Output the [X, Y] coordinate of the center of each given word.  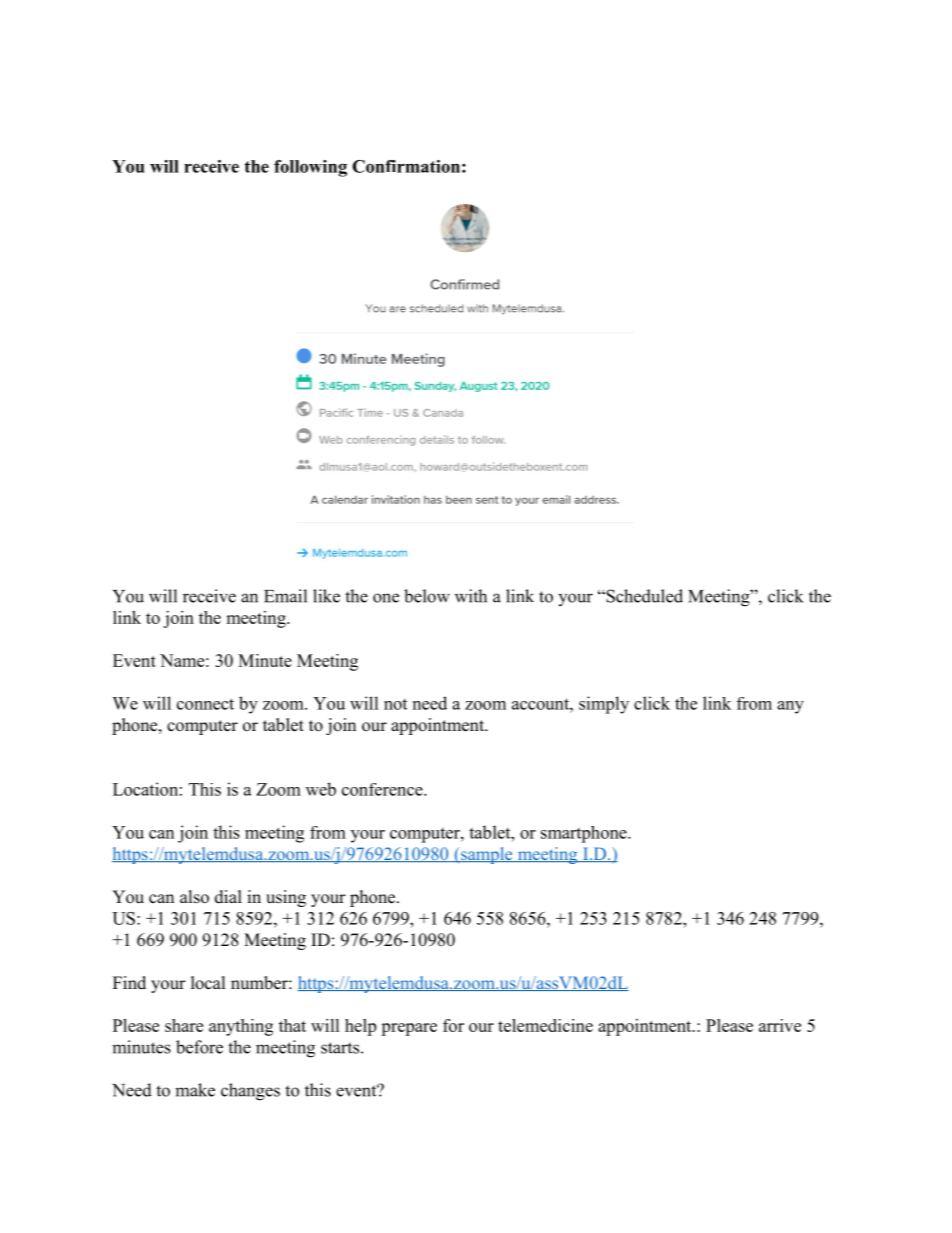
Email [285, 596]
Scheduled [643, 596]
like [326, 596]
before [199, 1047]
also [194, 897]
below [427, 596]
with [471, 596]
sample [487, 855]
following [310, 168]
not [395, 704]
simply [604, 705]
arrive [780, 1025]
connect [205, 704]
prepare [409, 1029]
